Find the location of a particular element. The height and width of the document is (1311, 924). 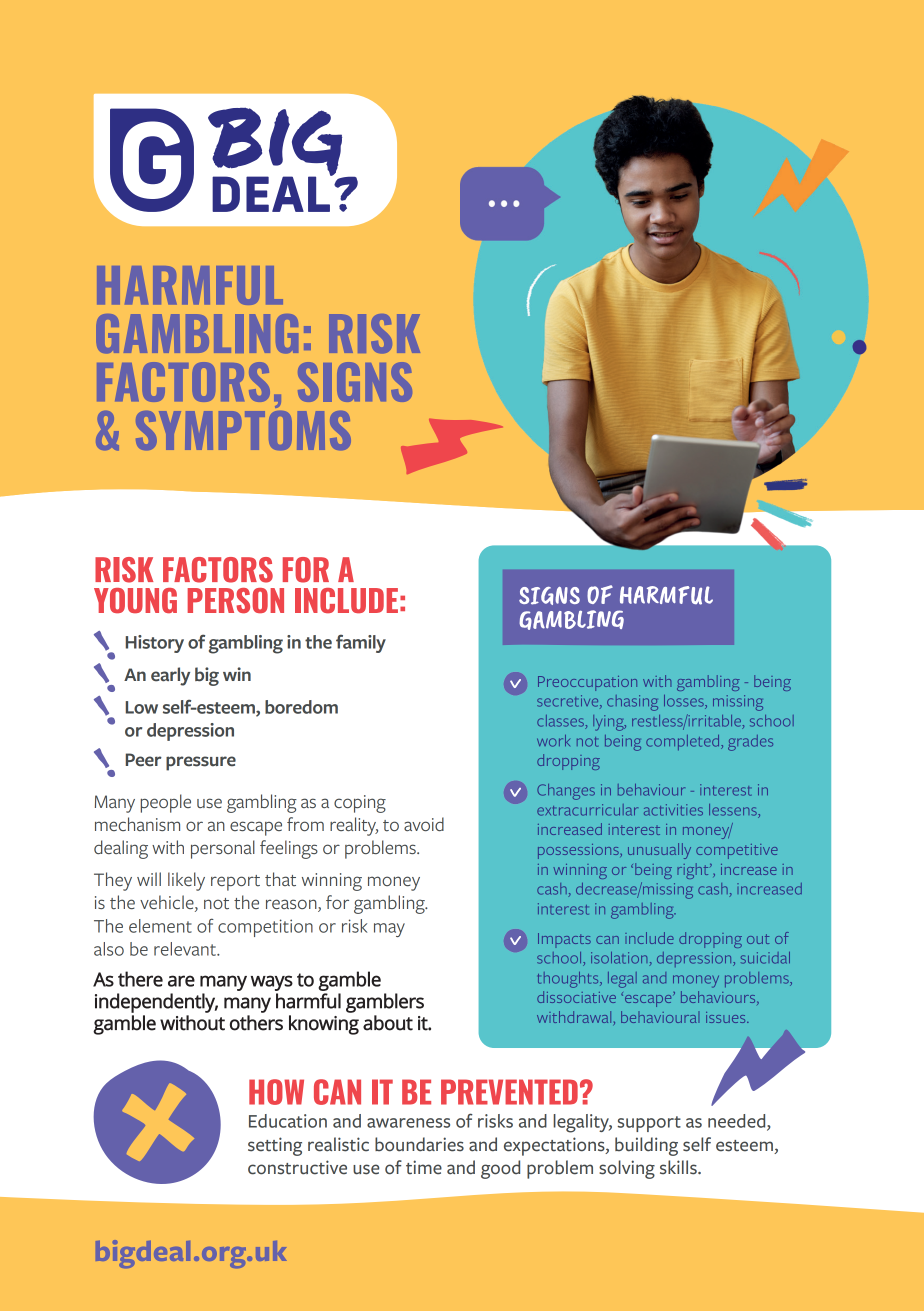

activities is located at coordinates (673, 810).
